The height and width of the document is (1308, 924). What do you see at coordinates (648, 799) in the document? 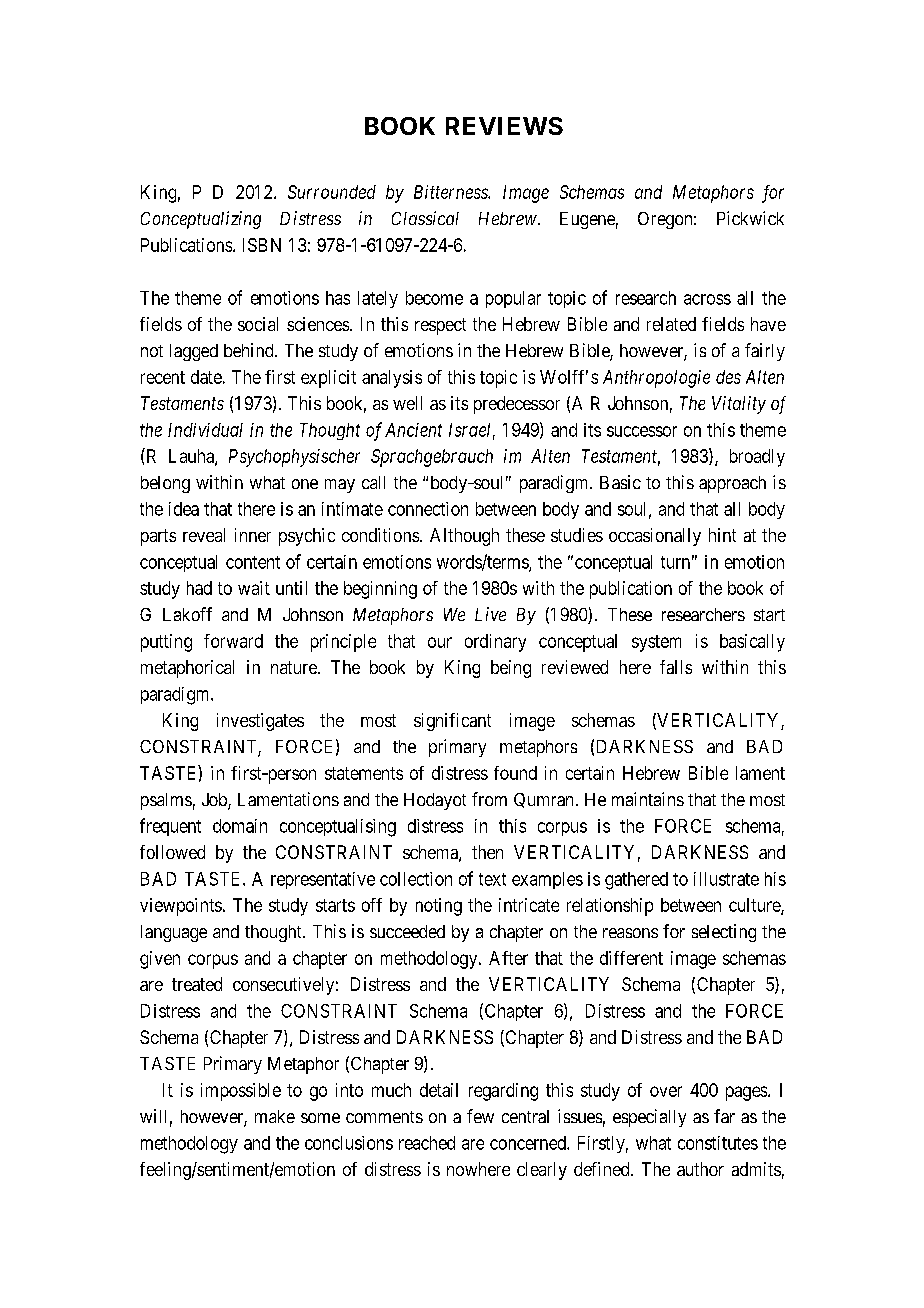
I see `maintains` at bounding box center [648, 799].
